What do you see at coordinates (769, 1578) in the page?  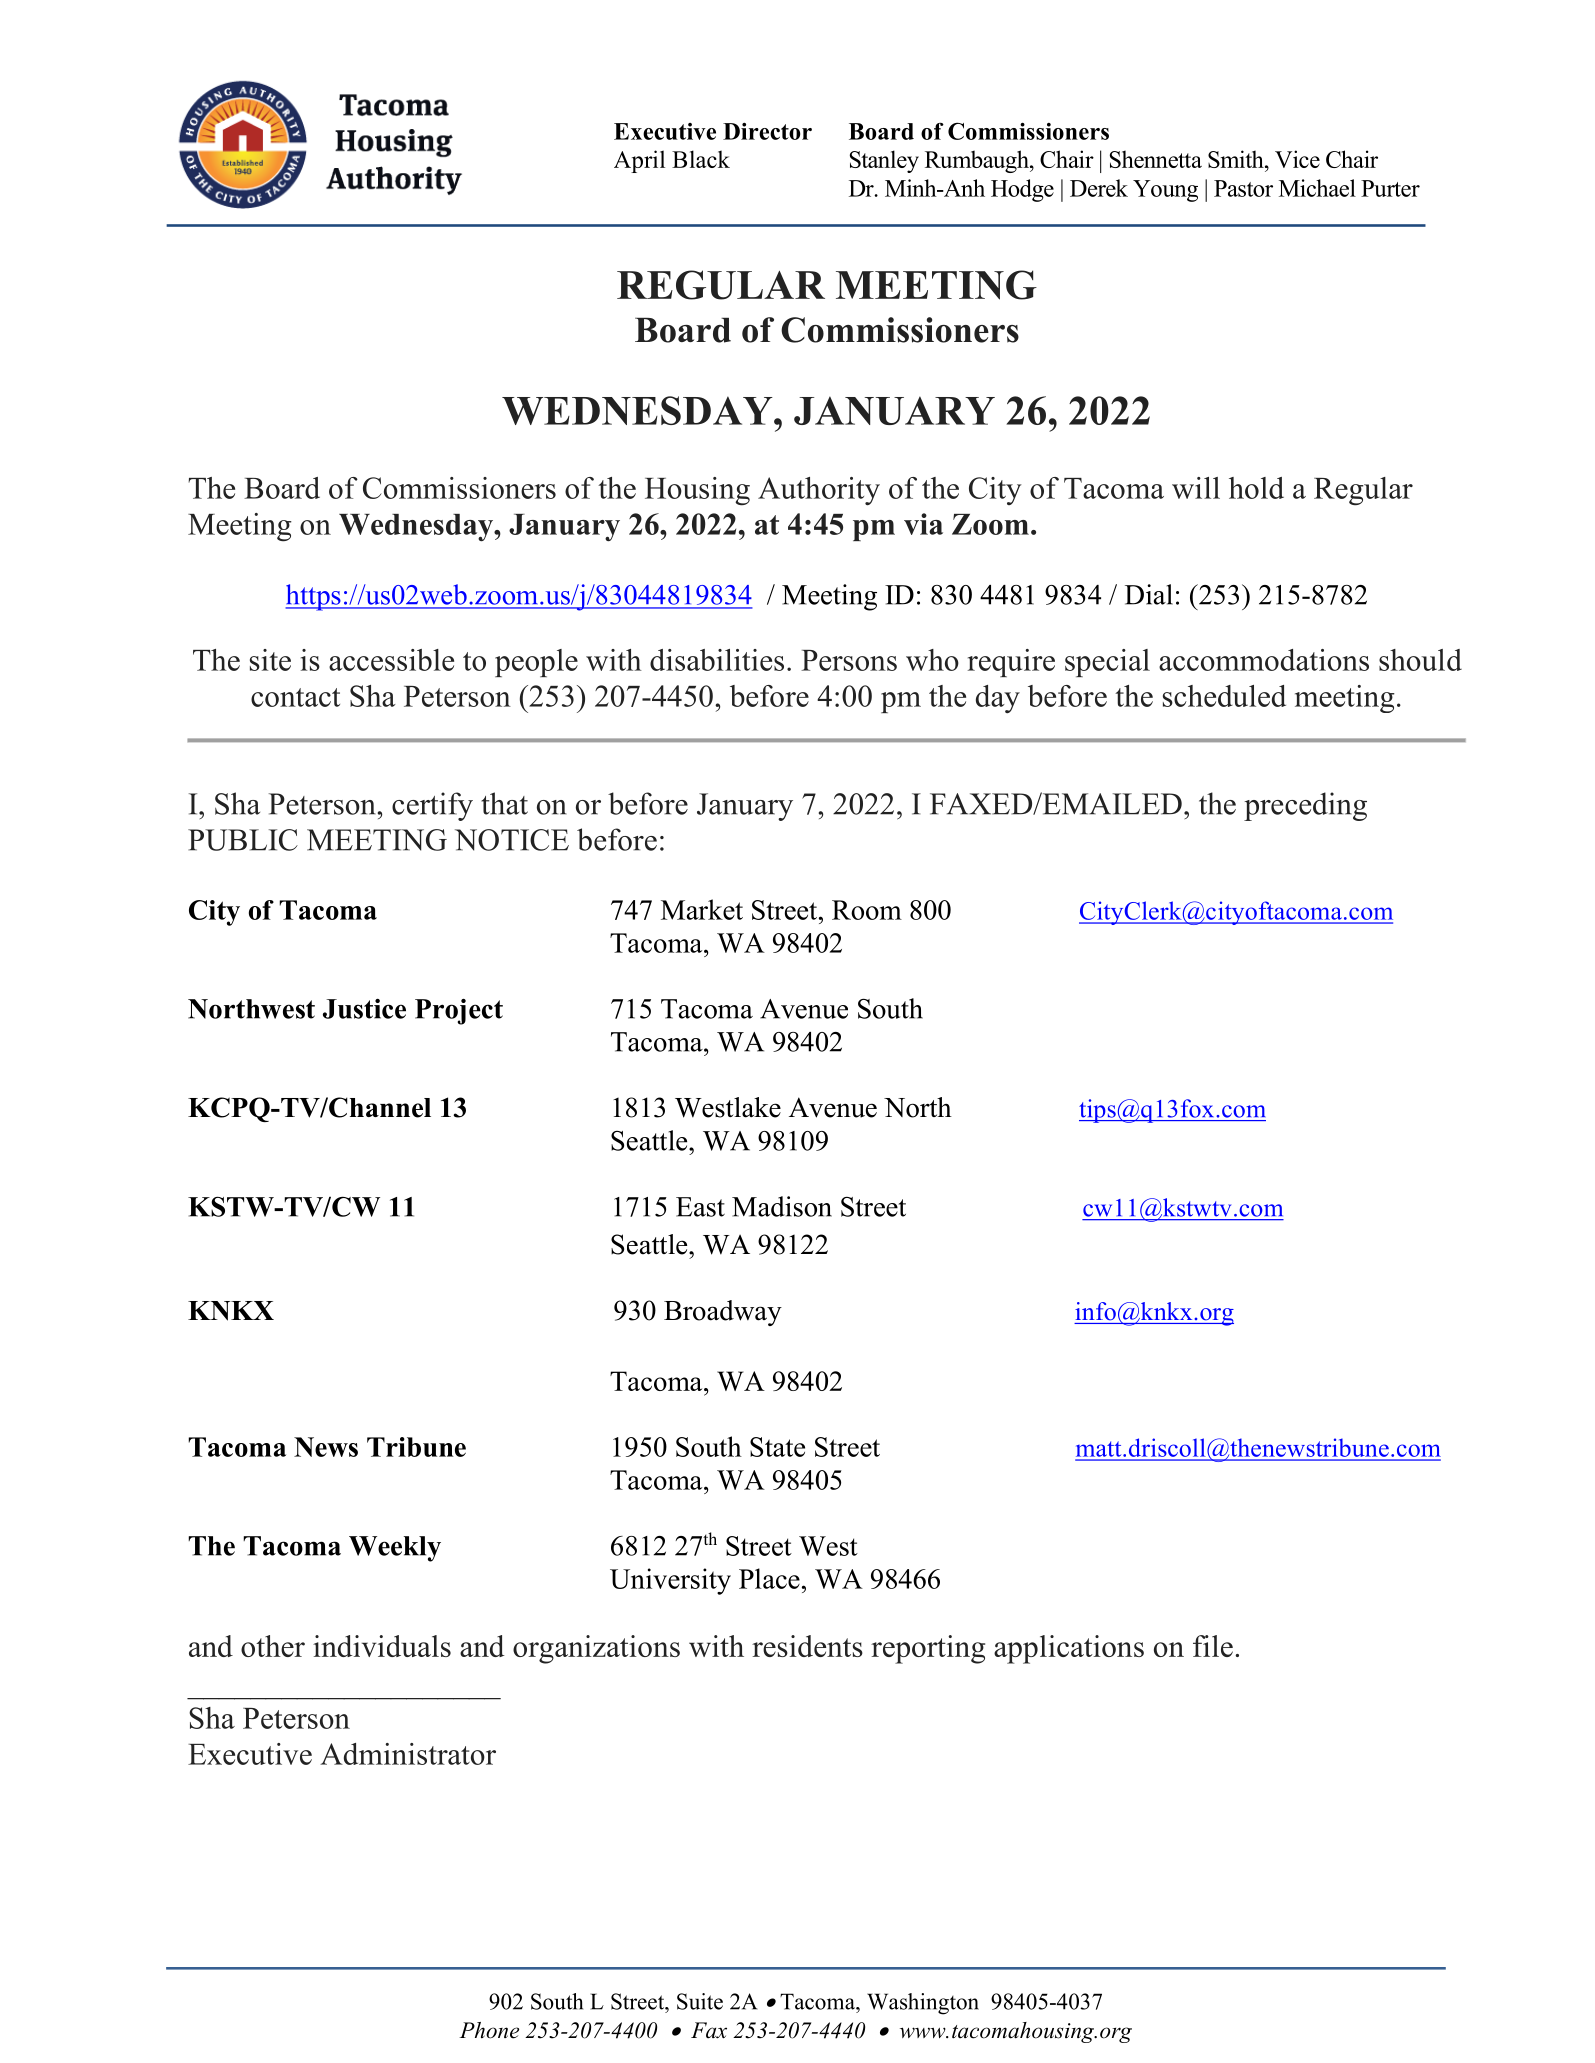 I see `Place` at bounding box center [769, 1578].
